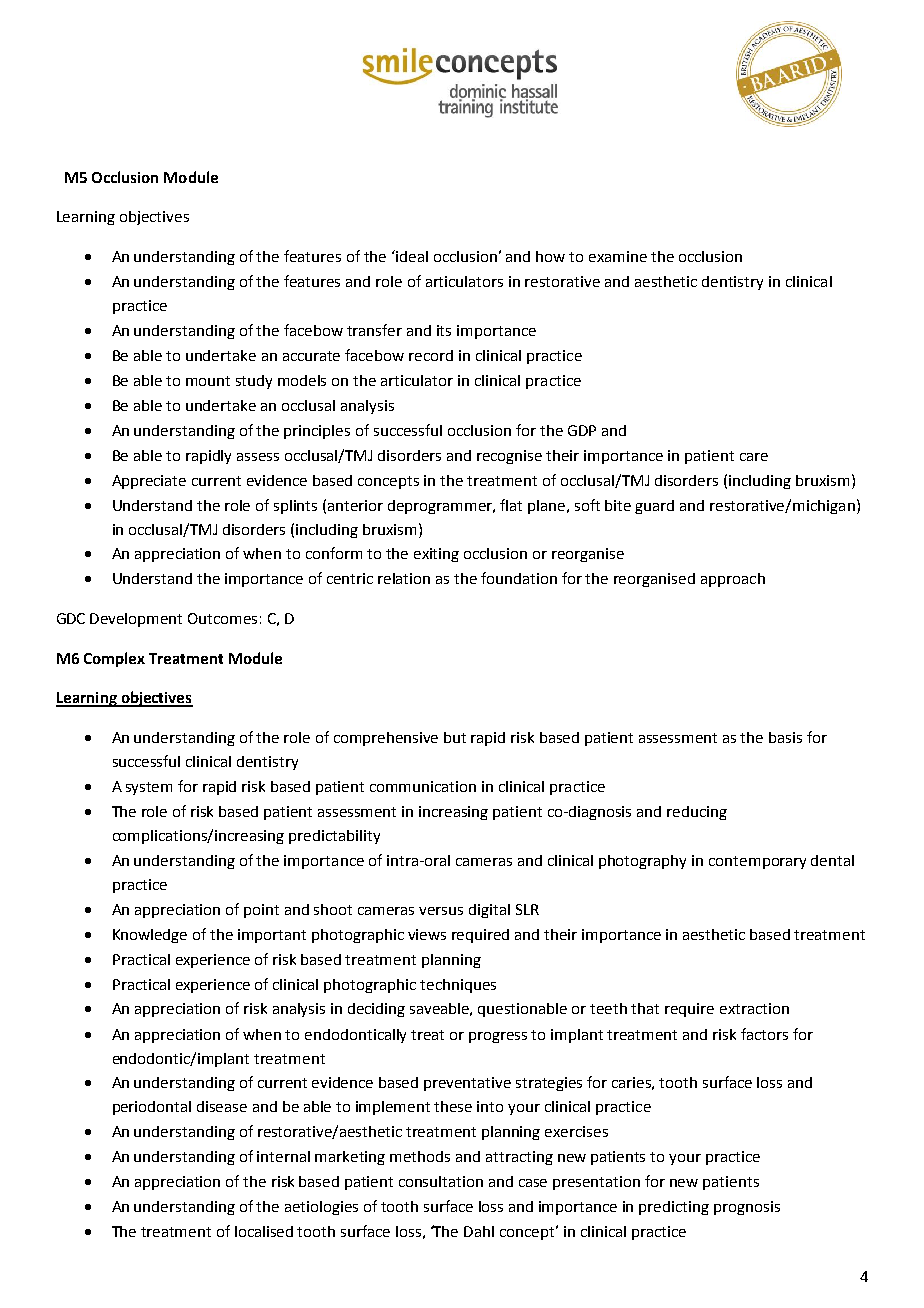  I want to click on approach, so click(733, 580).
